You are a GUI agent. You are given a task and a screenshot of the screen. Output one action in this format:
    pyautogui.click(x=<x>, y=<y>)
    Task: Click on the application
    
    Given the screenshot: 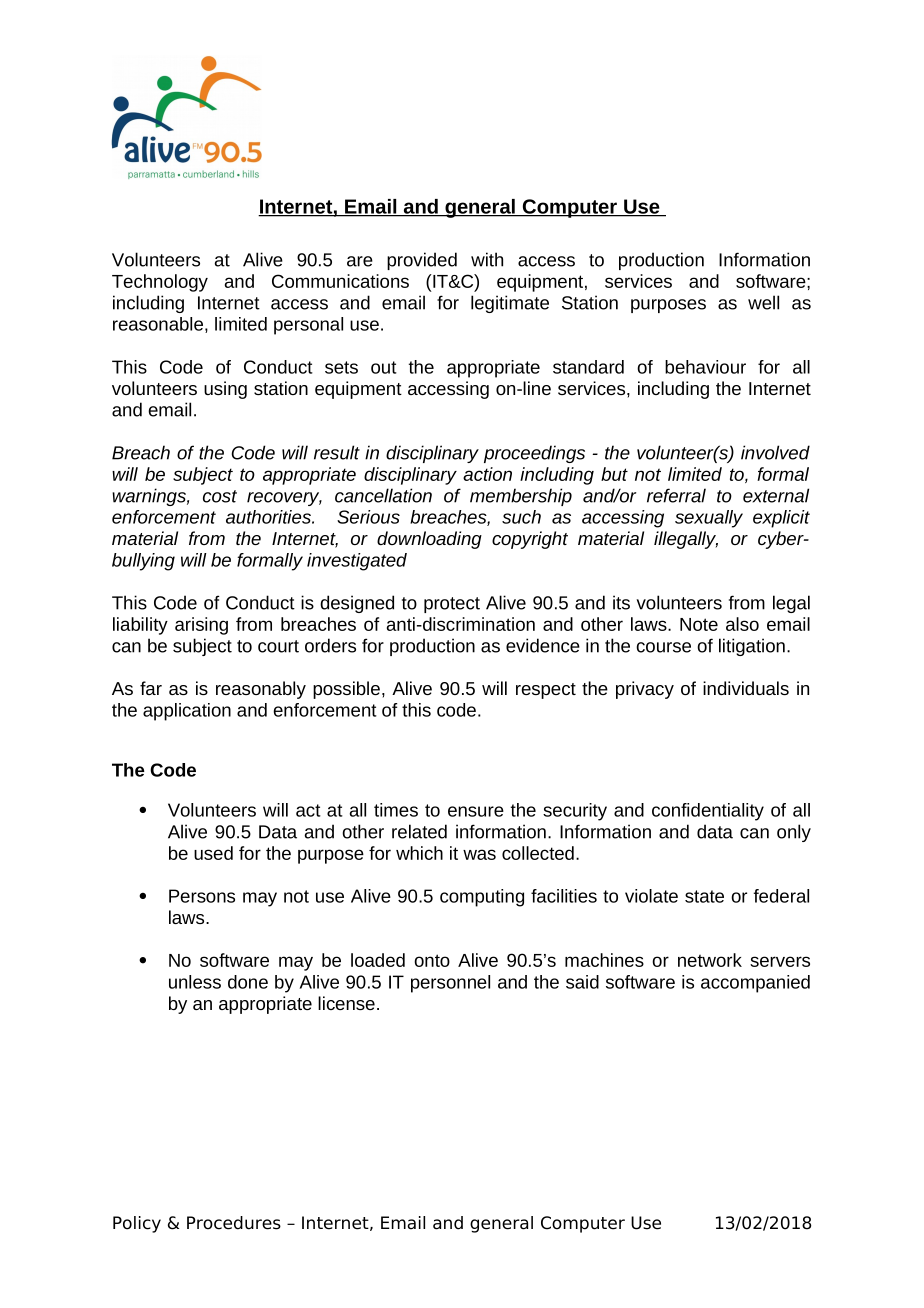 What is the action you would take?
    pyautogui.click(x=187, y=712)
